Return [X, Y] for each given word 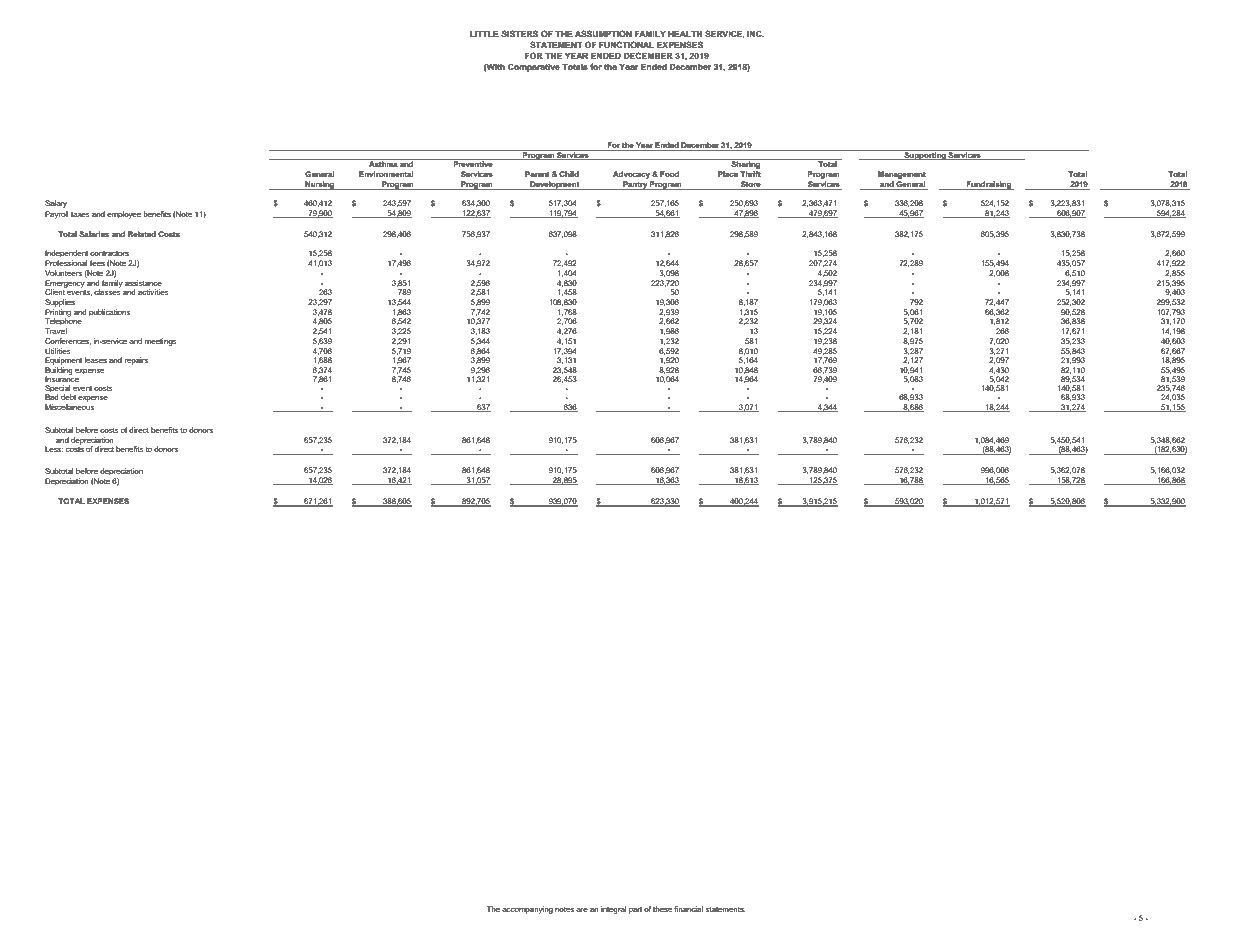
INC [755, 33]
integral [613, 910]
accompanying [527, 910]
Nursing [320, 185]
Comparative [534, 67]
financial [688, 909]
